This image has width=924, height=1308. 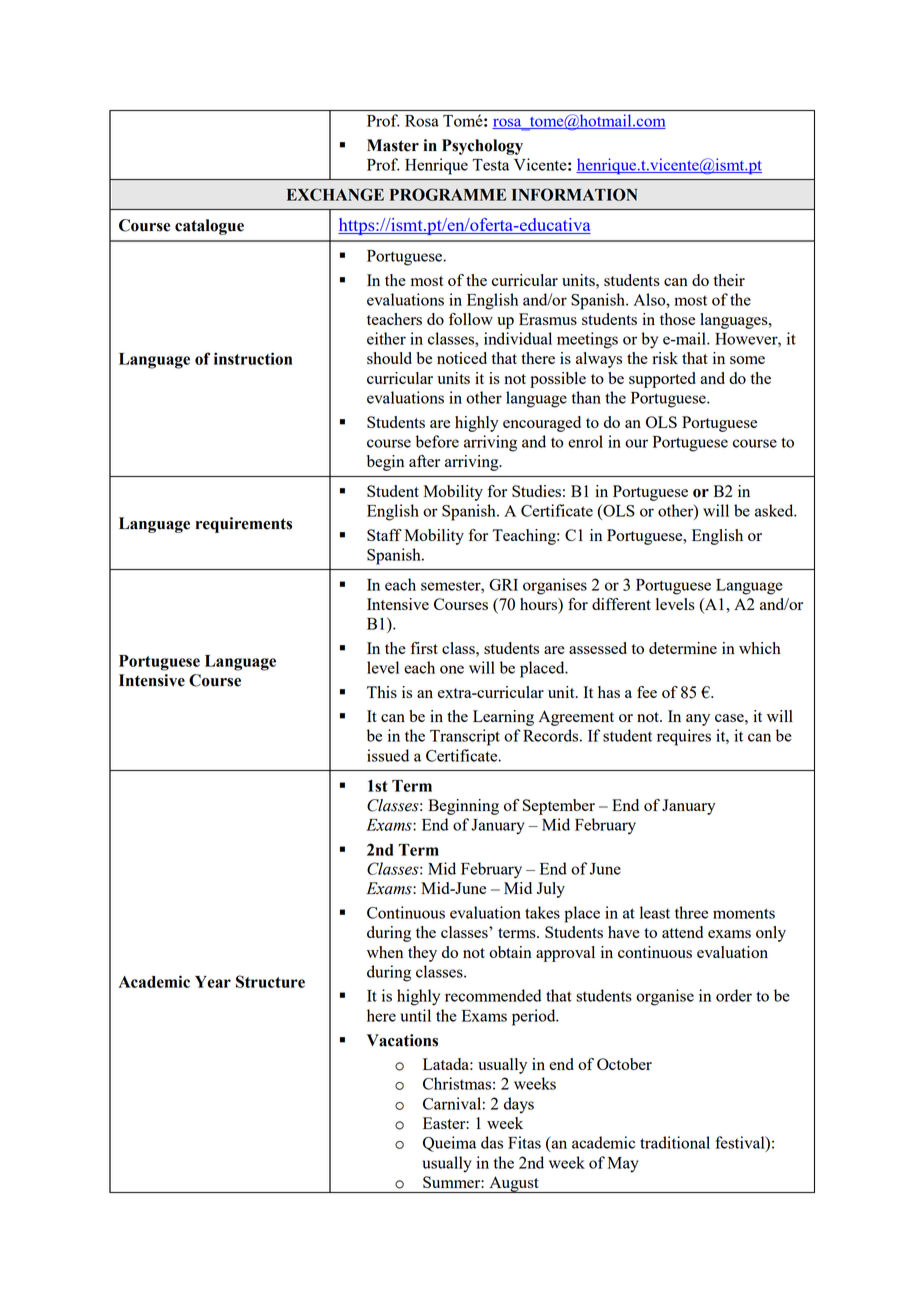 I want to click on This, so click(x=382, y=692).
